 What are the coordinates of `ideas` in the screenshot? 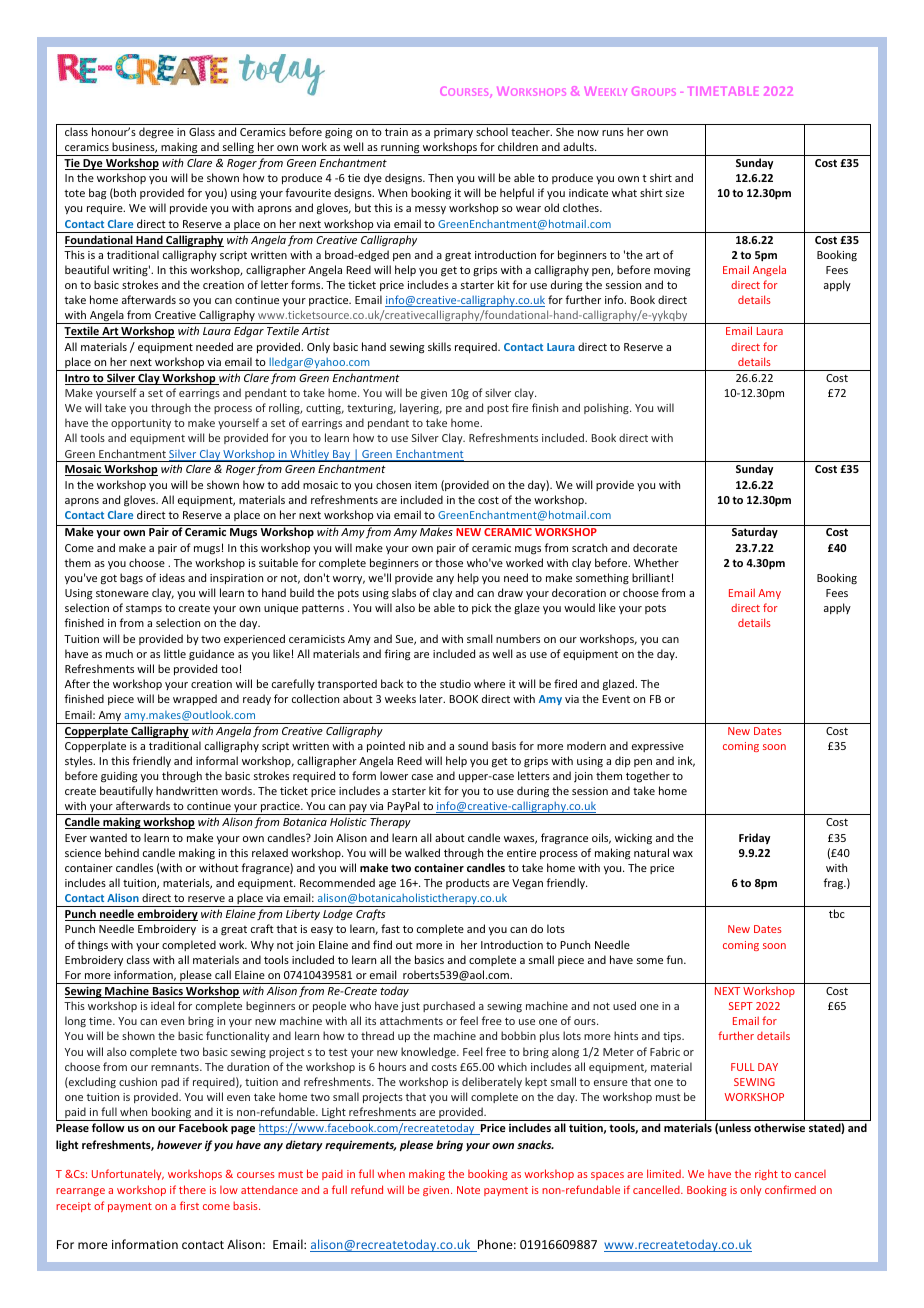 It's located at (172, 577).
